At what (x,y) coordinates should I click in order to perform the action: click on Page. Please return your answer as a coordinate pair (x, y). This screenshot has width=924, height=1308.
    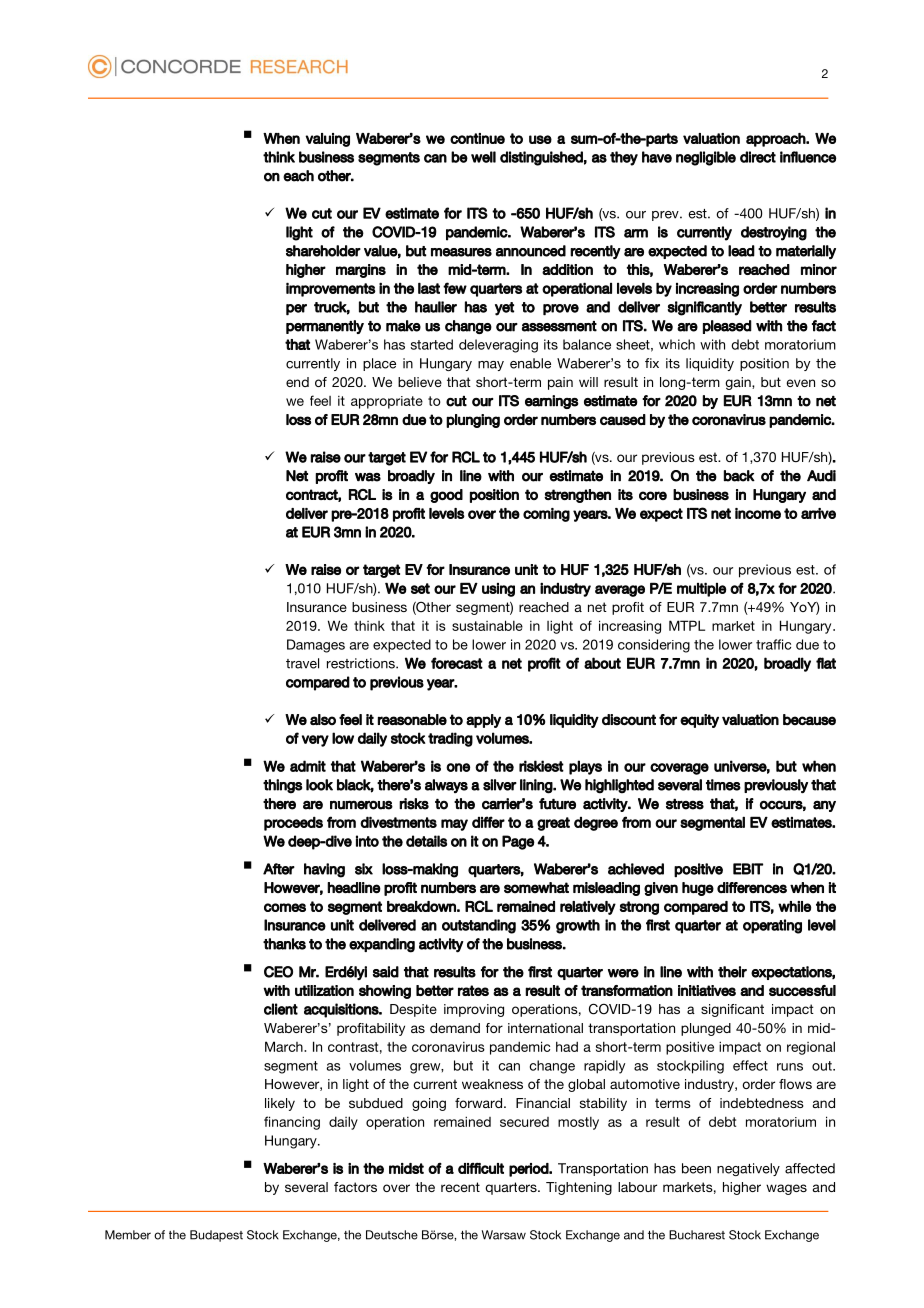
    Looking at the image, I should click on (518, 842).
